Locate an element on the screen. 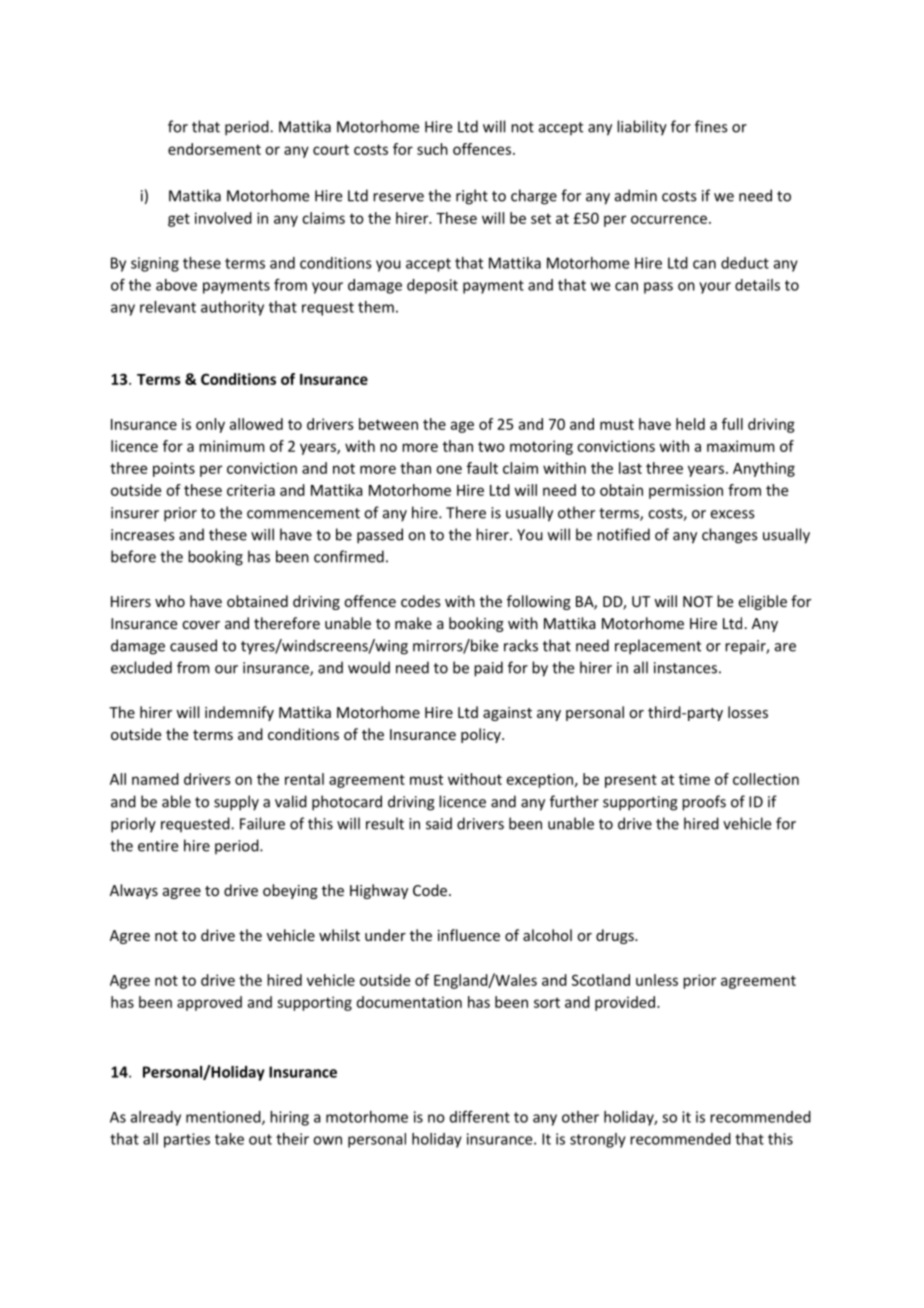 The height and width of the screenshot is (1308, 924). endorsement is located at coordinates (214, 149).
